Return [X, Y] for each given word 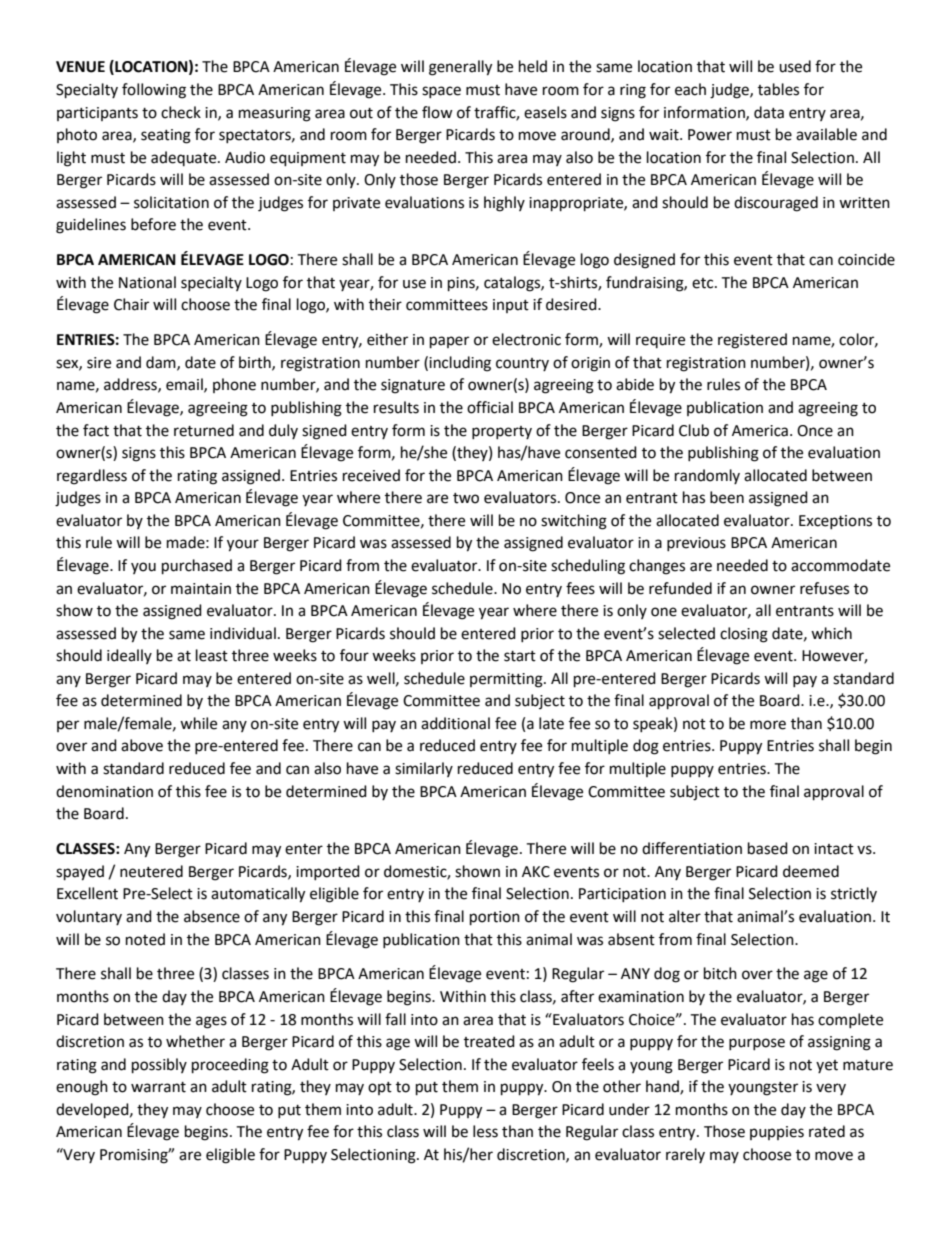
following [154, 91]
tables [778, 89]
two [466, 498]
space [441, 92]
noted [145, 939]
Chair [131, 304]
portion [495, 918]
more [768, 725]
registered [752, 341]
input [511, 306]
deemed [811, 871]
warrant [158, 1087]
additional [455, 723]
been [727, 497]
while [198, 723]
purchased [197, 567]
